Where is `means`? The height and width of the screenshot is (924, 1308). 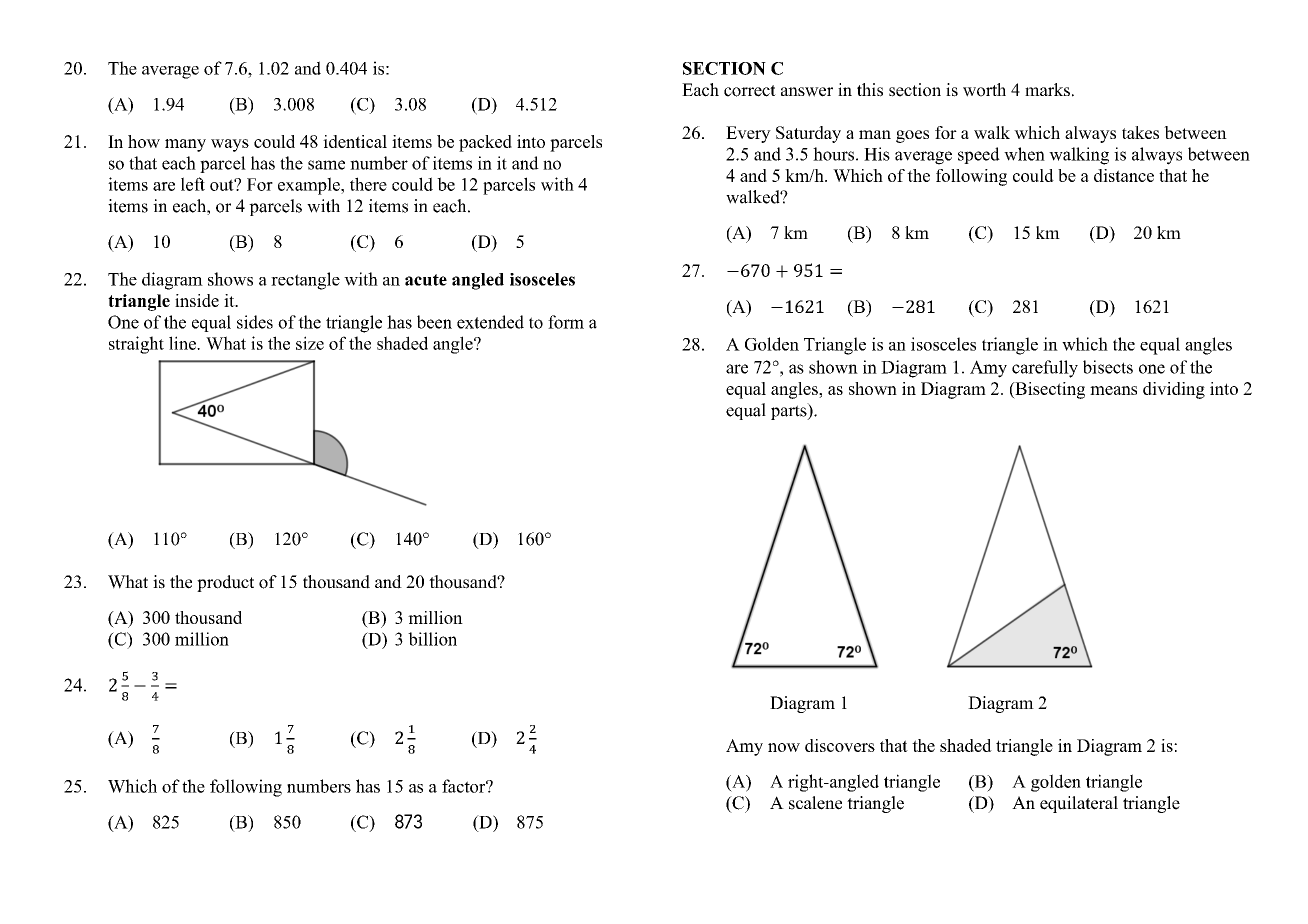 means is located at coordinates (1113, 390).
